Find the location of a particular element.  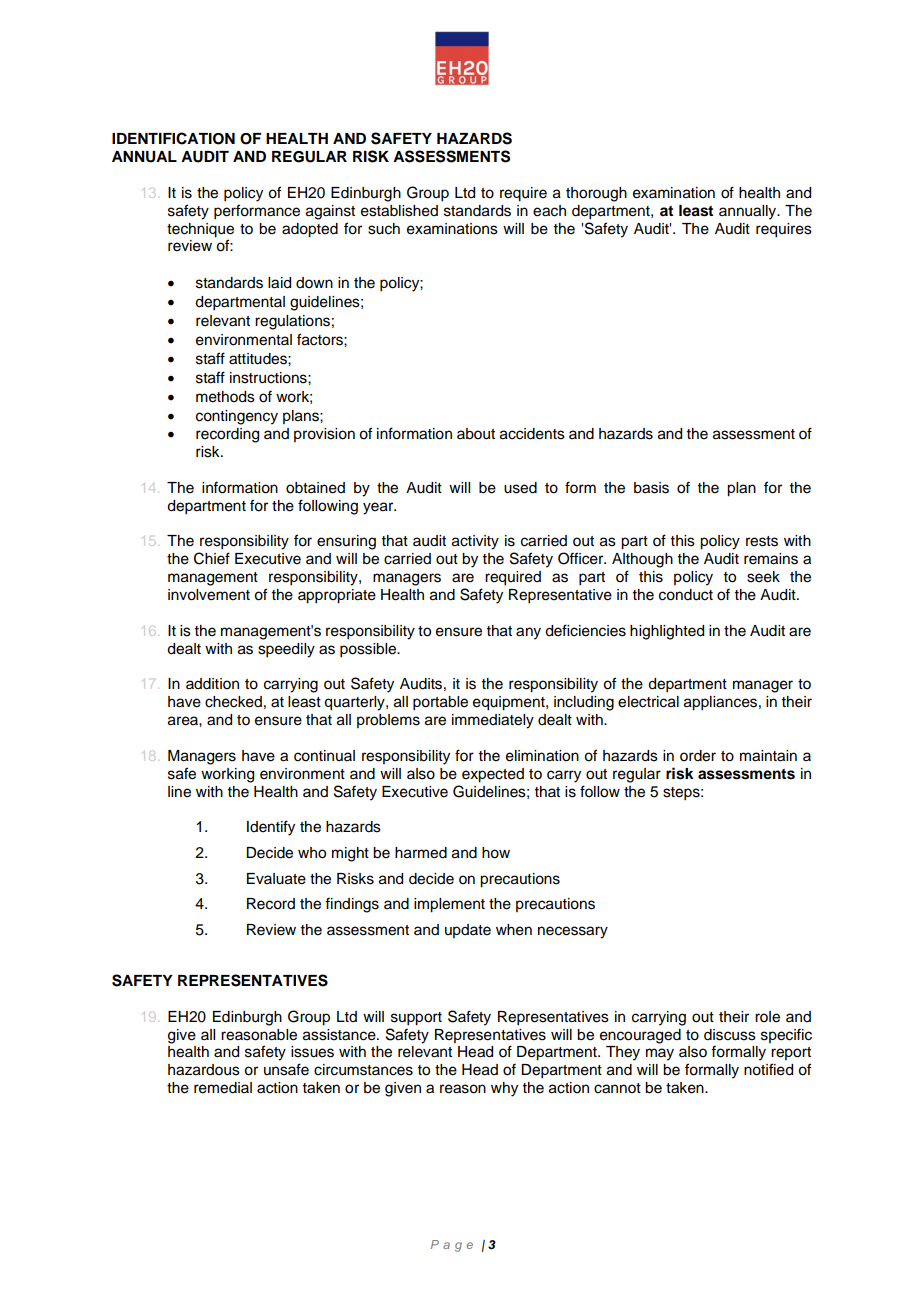

how is located at coordinates (496, 853).
